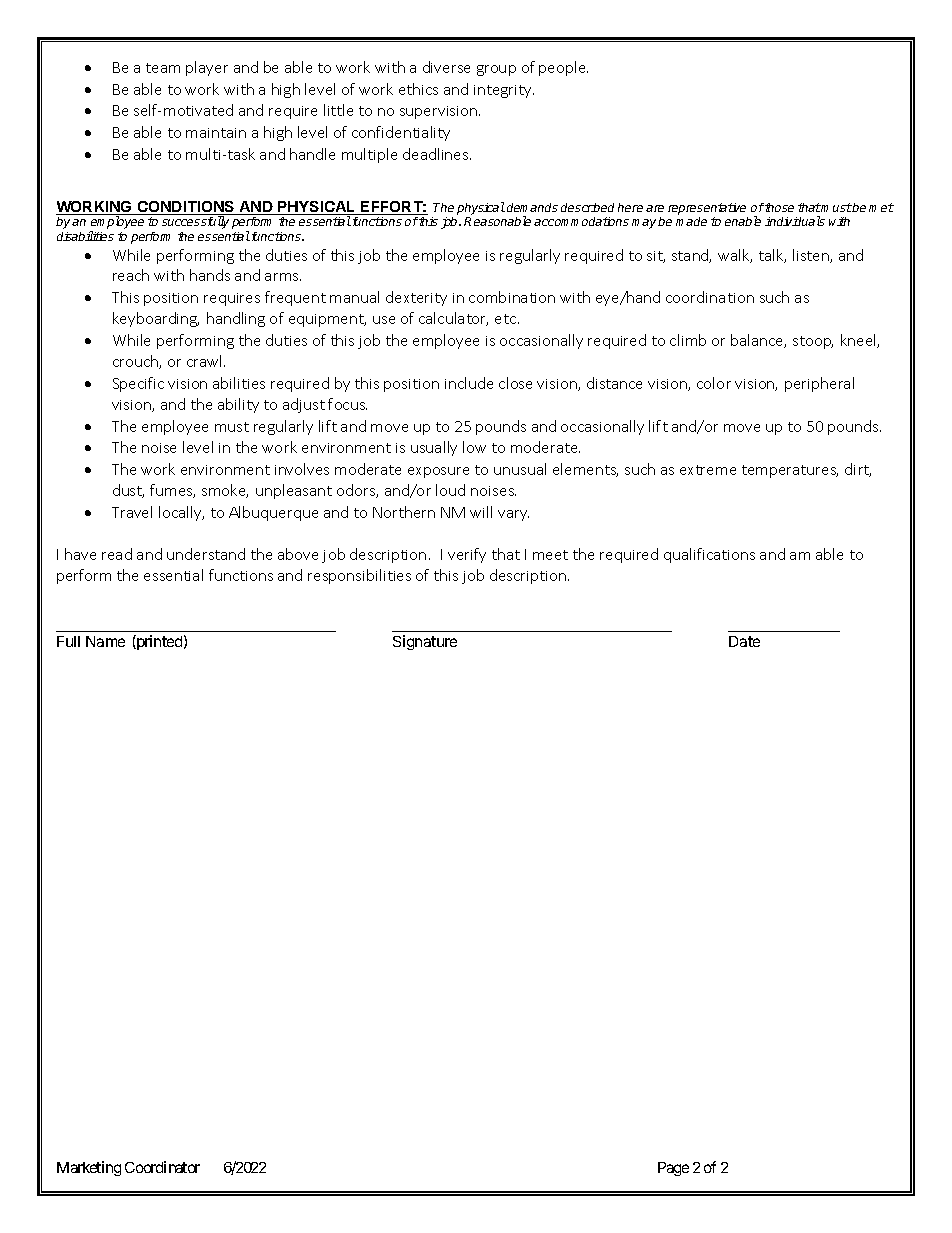 The height and width of the document is (1233, 952). What do you see at coordinates (162, 1167) in the document?
I see `Coordinator` at bounding box center [162, 1167].
